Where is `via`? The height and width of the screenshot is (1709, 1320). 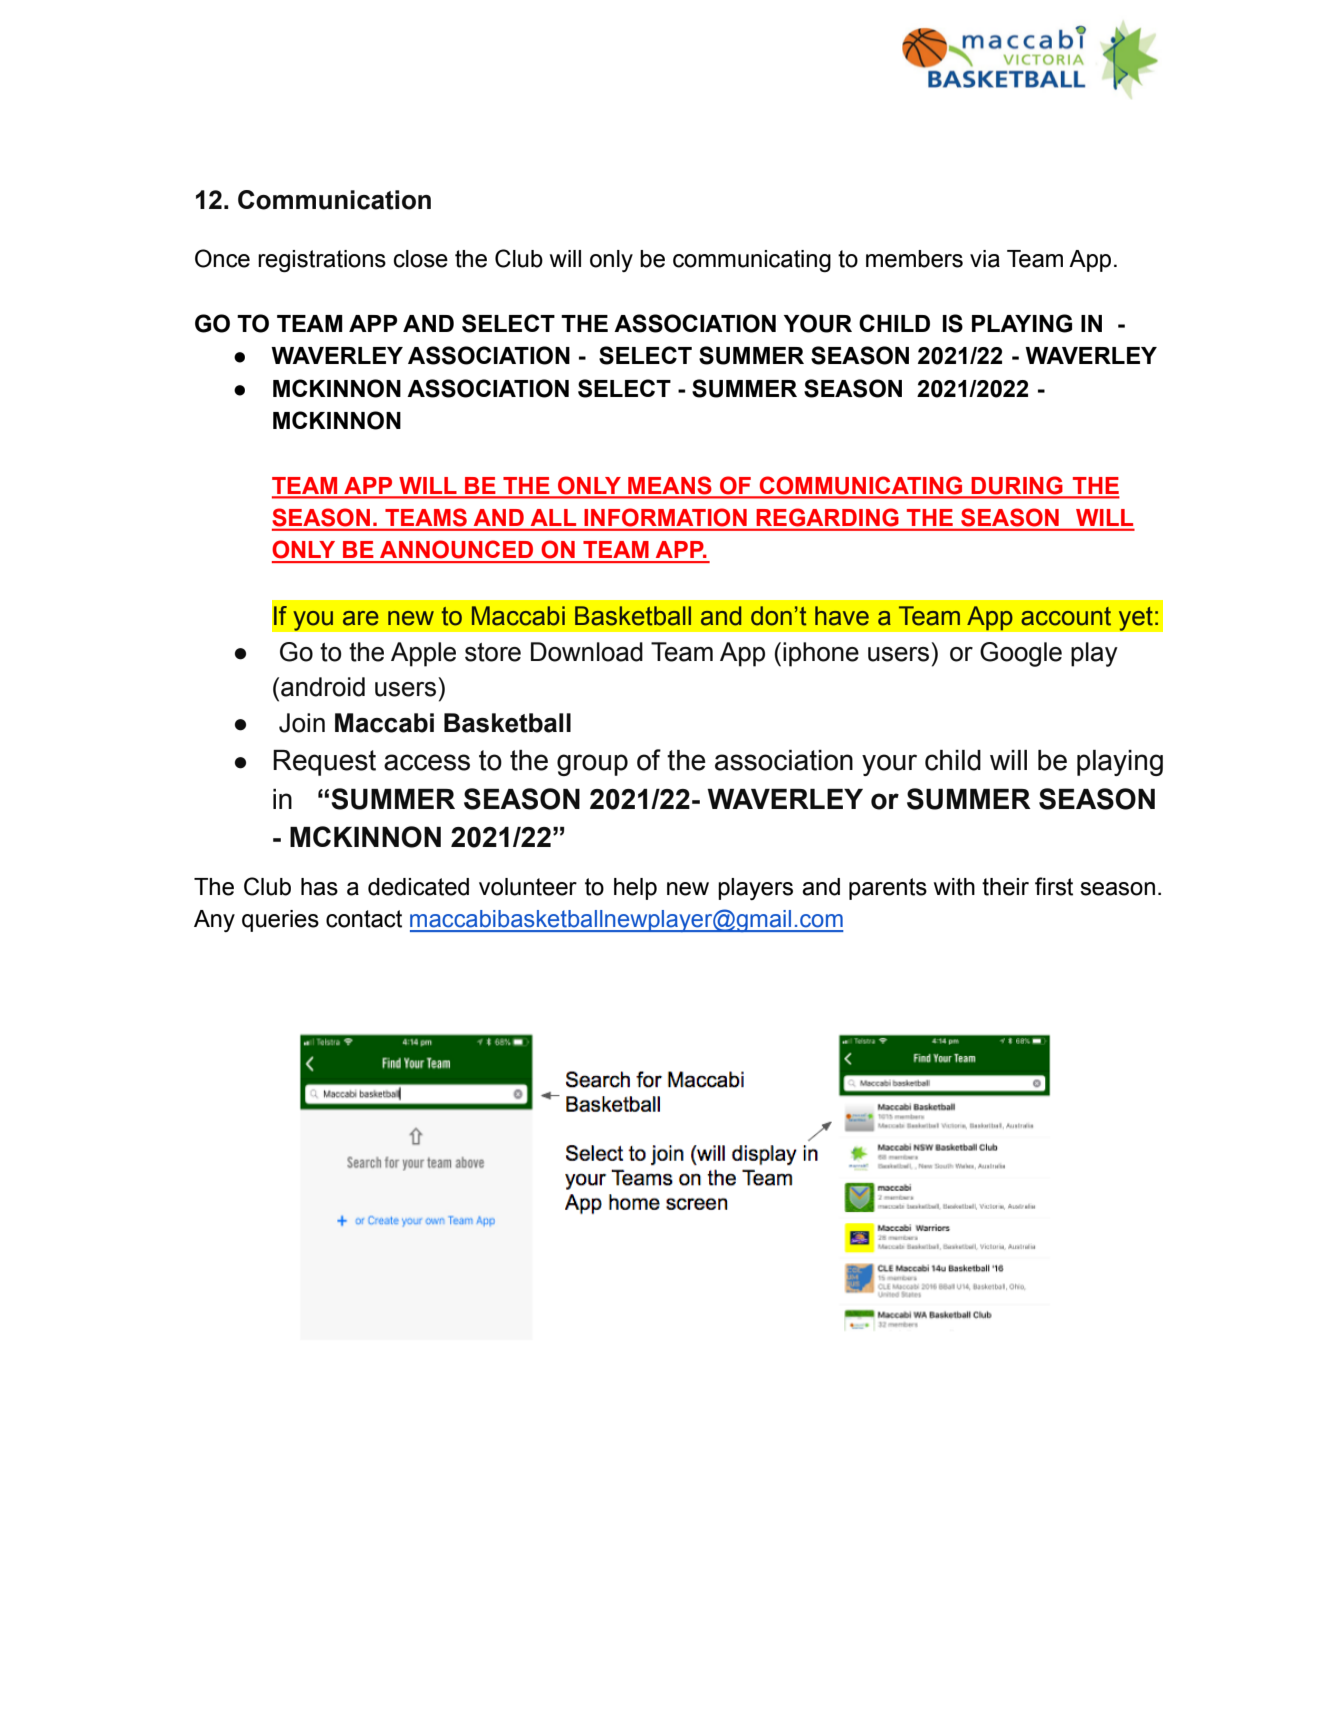 via is located at coordinates (985, 259).
